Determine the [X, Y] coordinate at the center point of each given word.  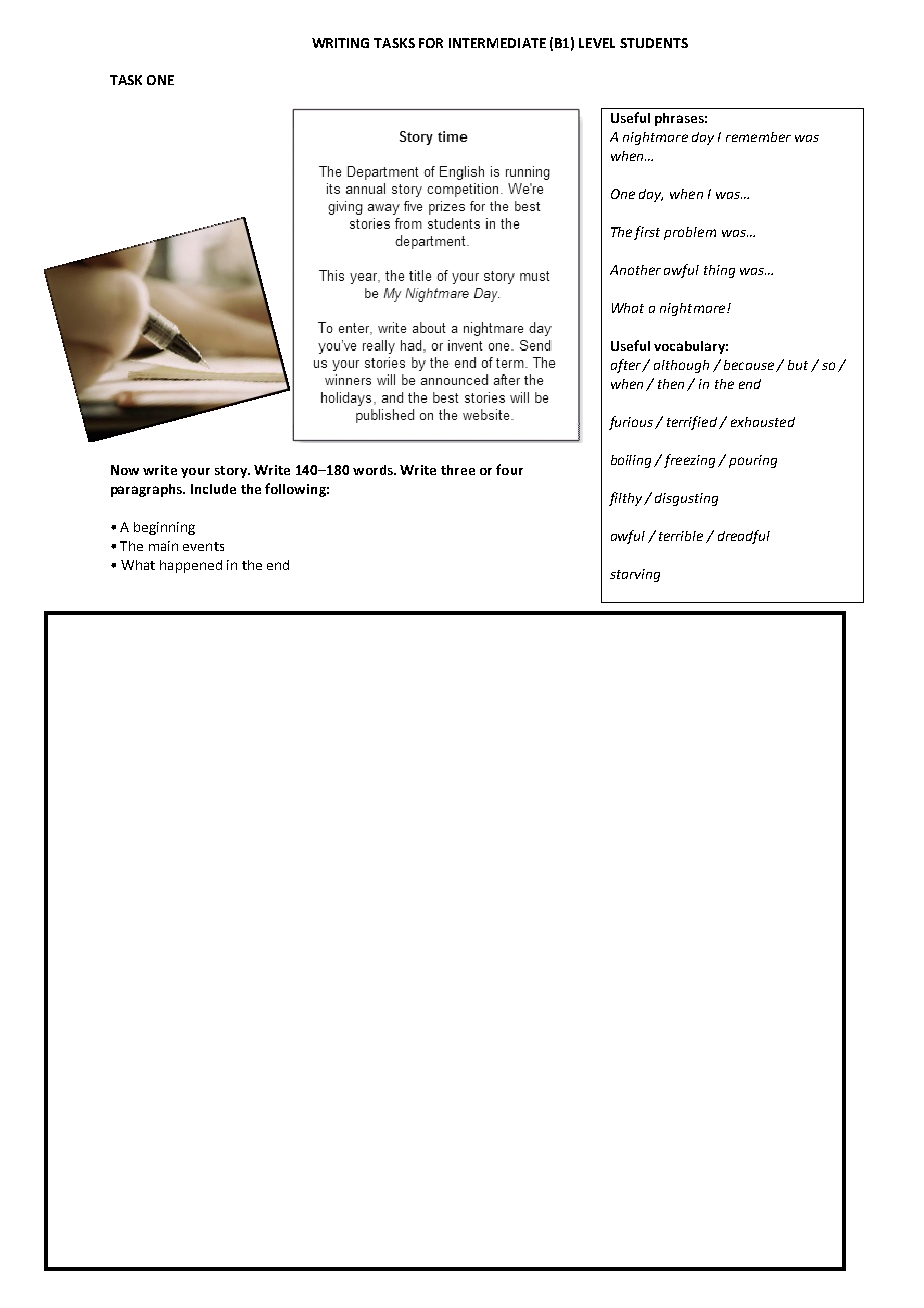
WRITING [340, 43]
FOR [431, 43]
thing [719, 271]
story [232, 472]
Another [635, 270]
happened [191, 566]
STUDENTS [654, 43]
